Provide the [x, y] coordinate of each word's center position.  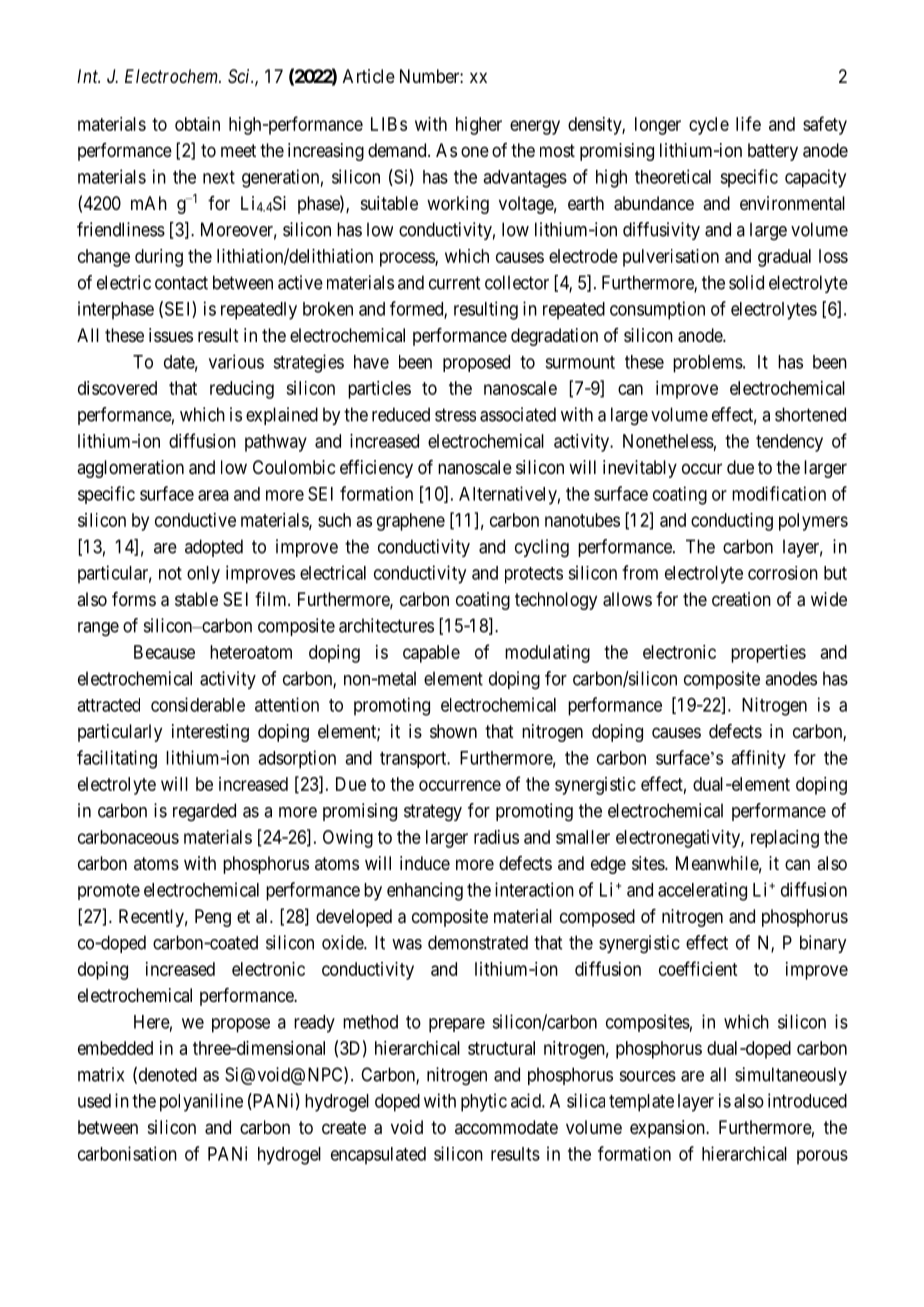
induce [425, 863]
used [94, 1101]
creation [741, 599]
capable [431, 654]
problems [708, 364]
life [748, 123]
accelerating [702, 891]
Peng [213, 918]
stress [455, 415]
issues [171, 335]
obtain [197, 124]
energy [535, 127]
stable [196, 599]
